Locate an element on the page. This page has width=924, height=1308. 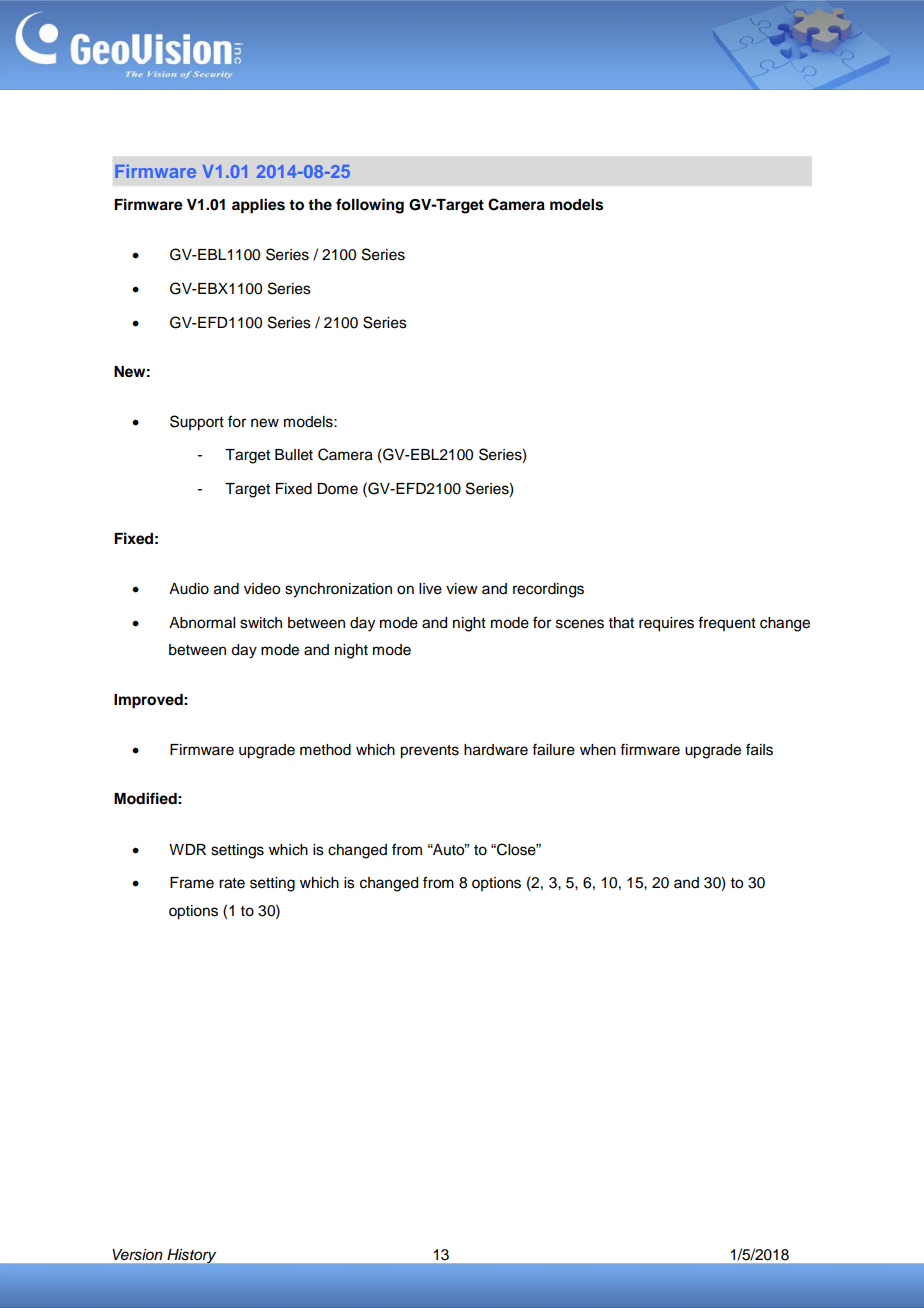
Version is located at coordinates (137, 1254).
